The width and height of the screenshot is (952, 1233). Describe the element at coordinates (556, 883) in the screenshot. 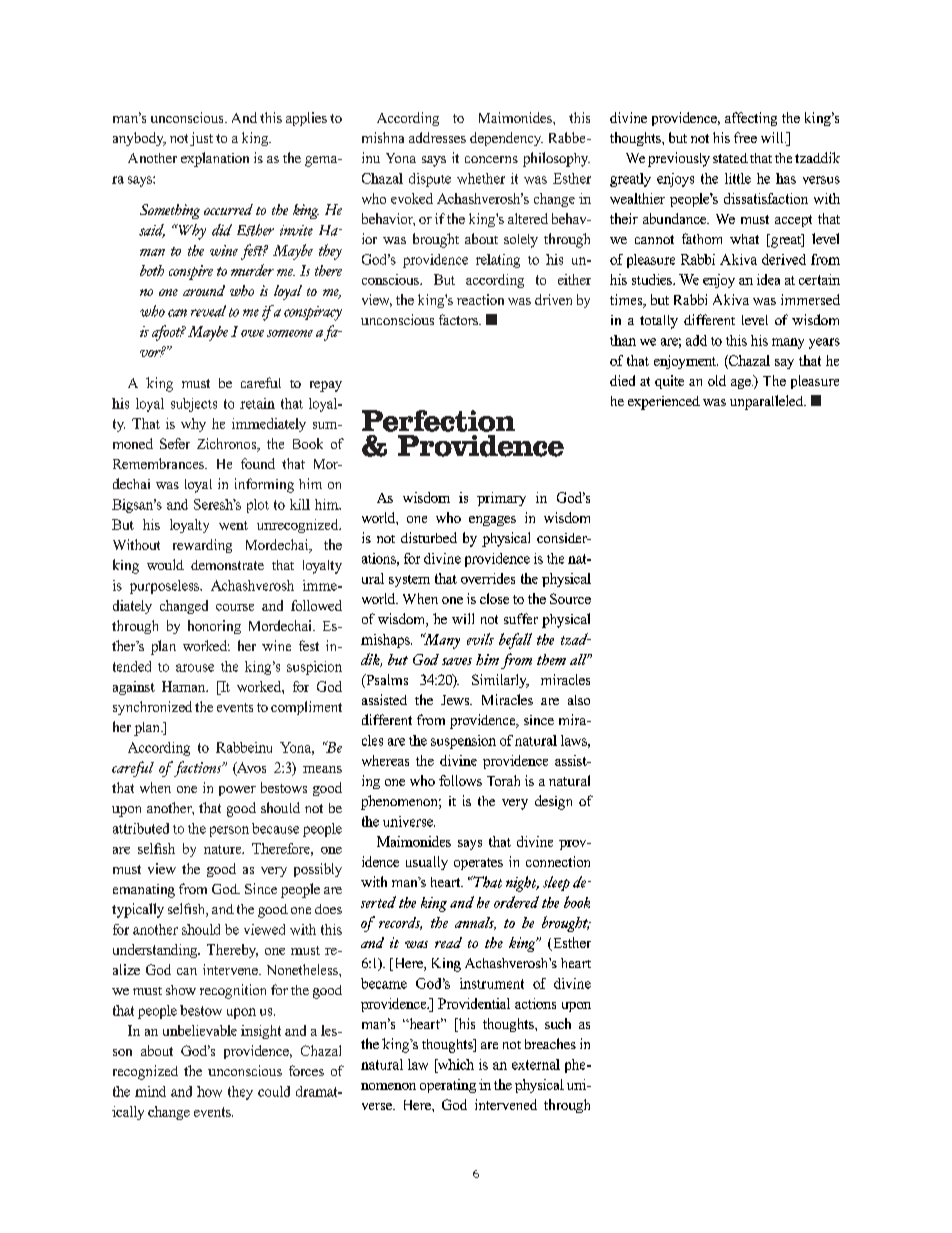

I see `sleep` at that location.
